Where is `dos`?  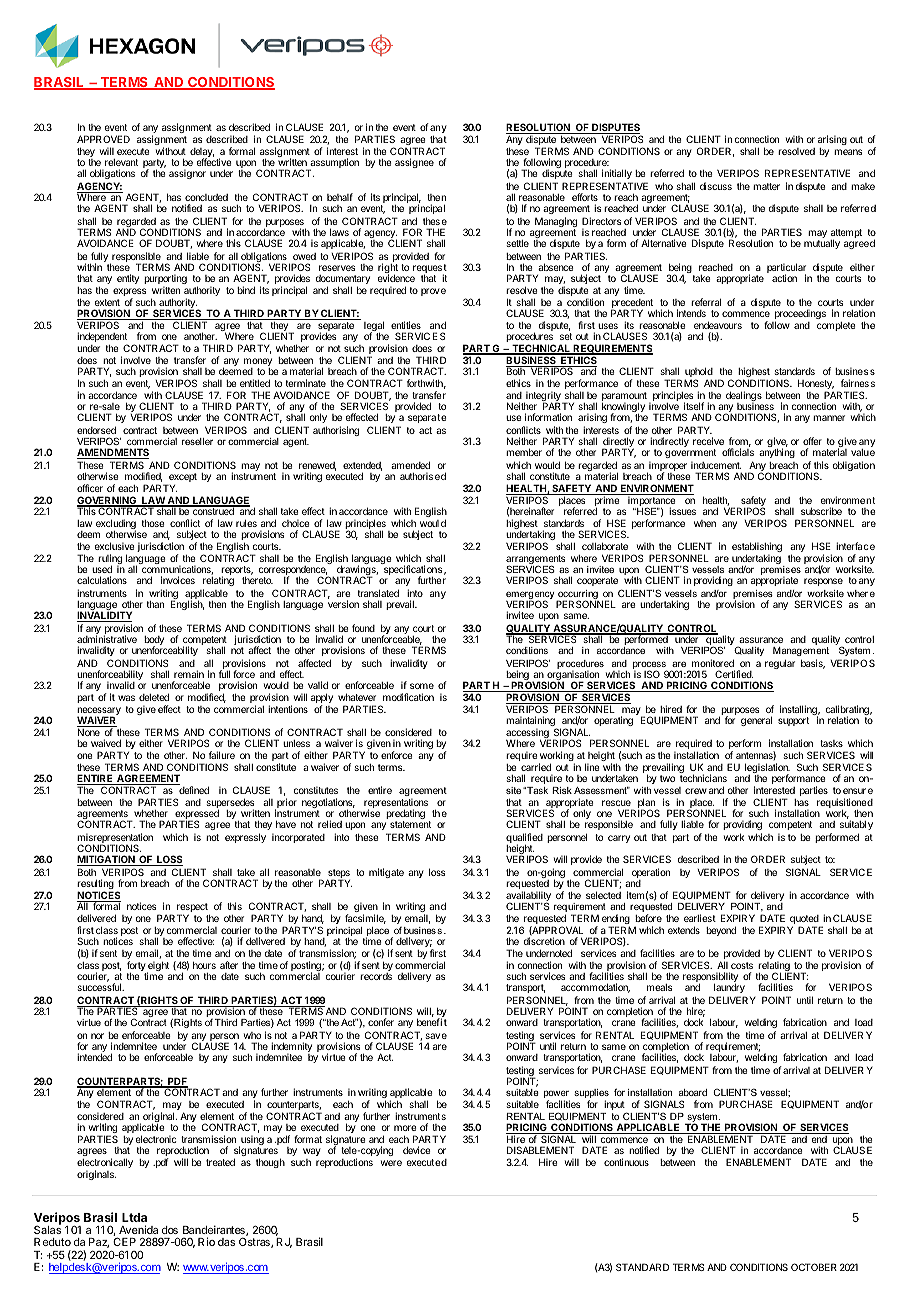 dos is located at coordinates (170, 1230).
